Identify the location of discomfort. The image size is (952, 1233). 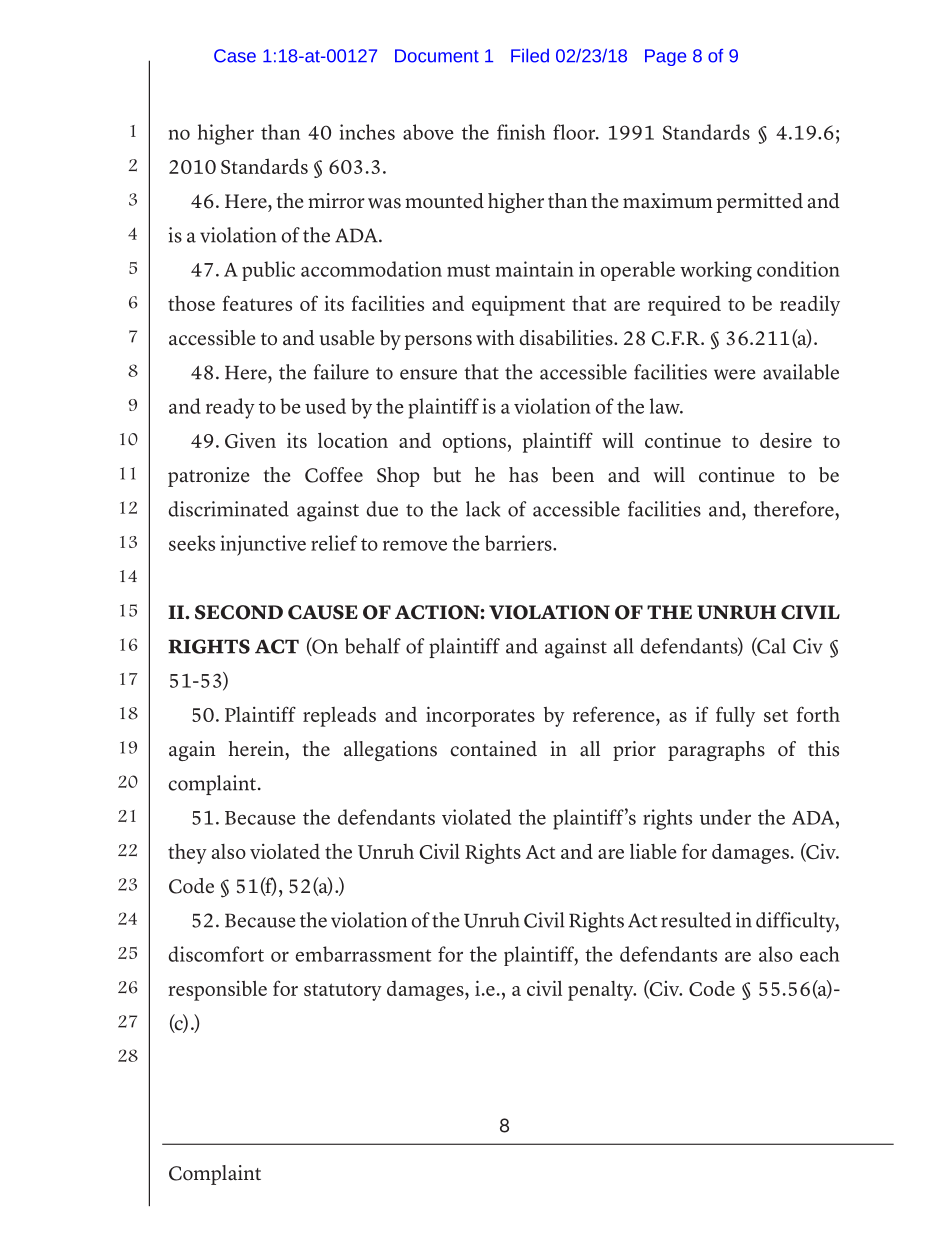
(216, 954).
